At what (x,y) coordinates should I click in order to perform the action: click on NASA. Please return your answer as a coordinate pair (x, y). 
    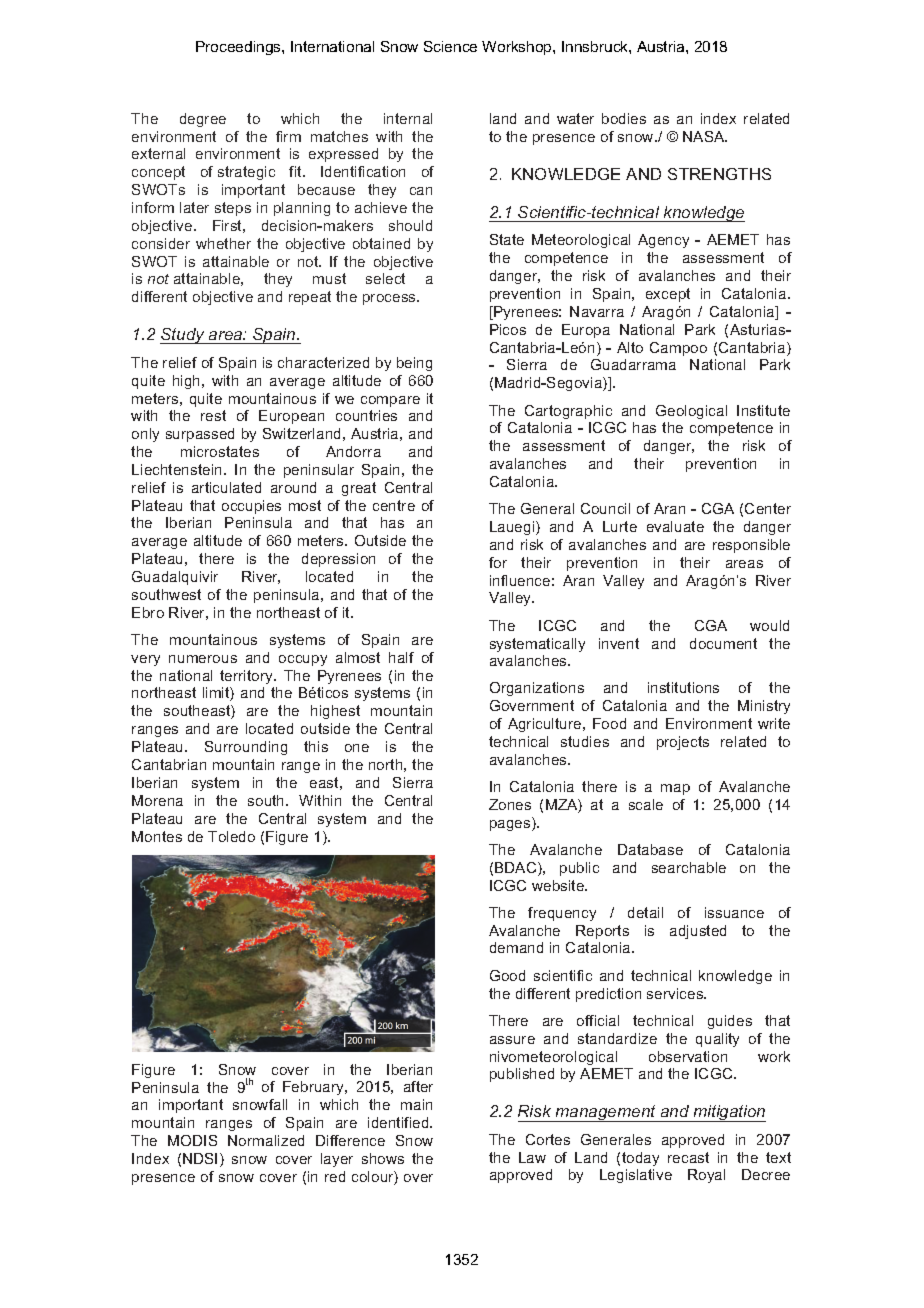
    Looking at the image, I should click on (705, 136).
